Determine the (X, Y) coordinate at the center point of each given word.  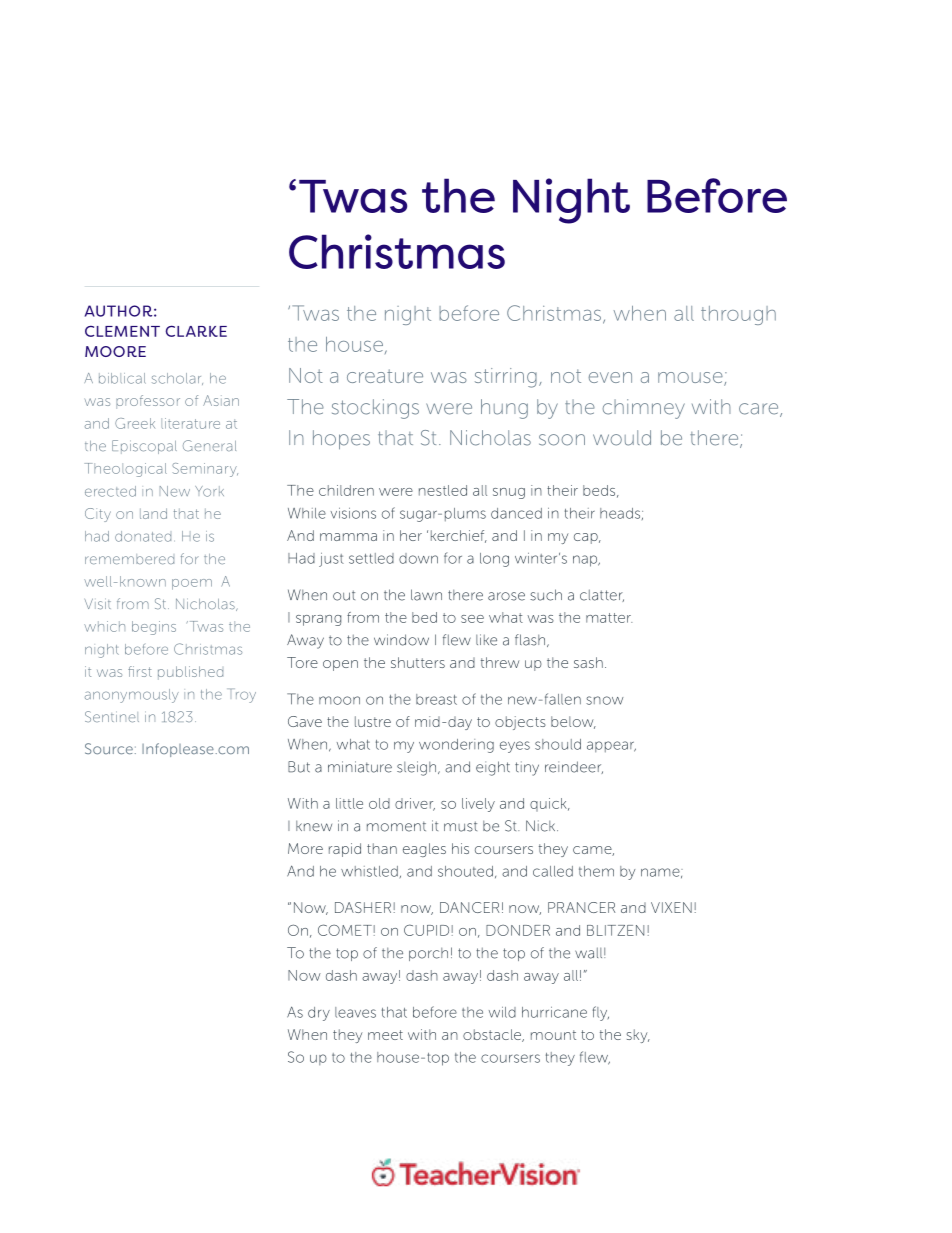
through (738, 315)
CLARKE (196, 331)
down (418, 558)
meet (385, 1035)
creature (385, 376)
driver (415, 804)
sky (638, 1036)
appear (611, 746)
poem (192, 584)
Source (109, 748)
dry (319, 1014)
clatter (602, 595)
